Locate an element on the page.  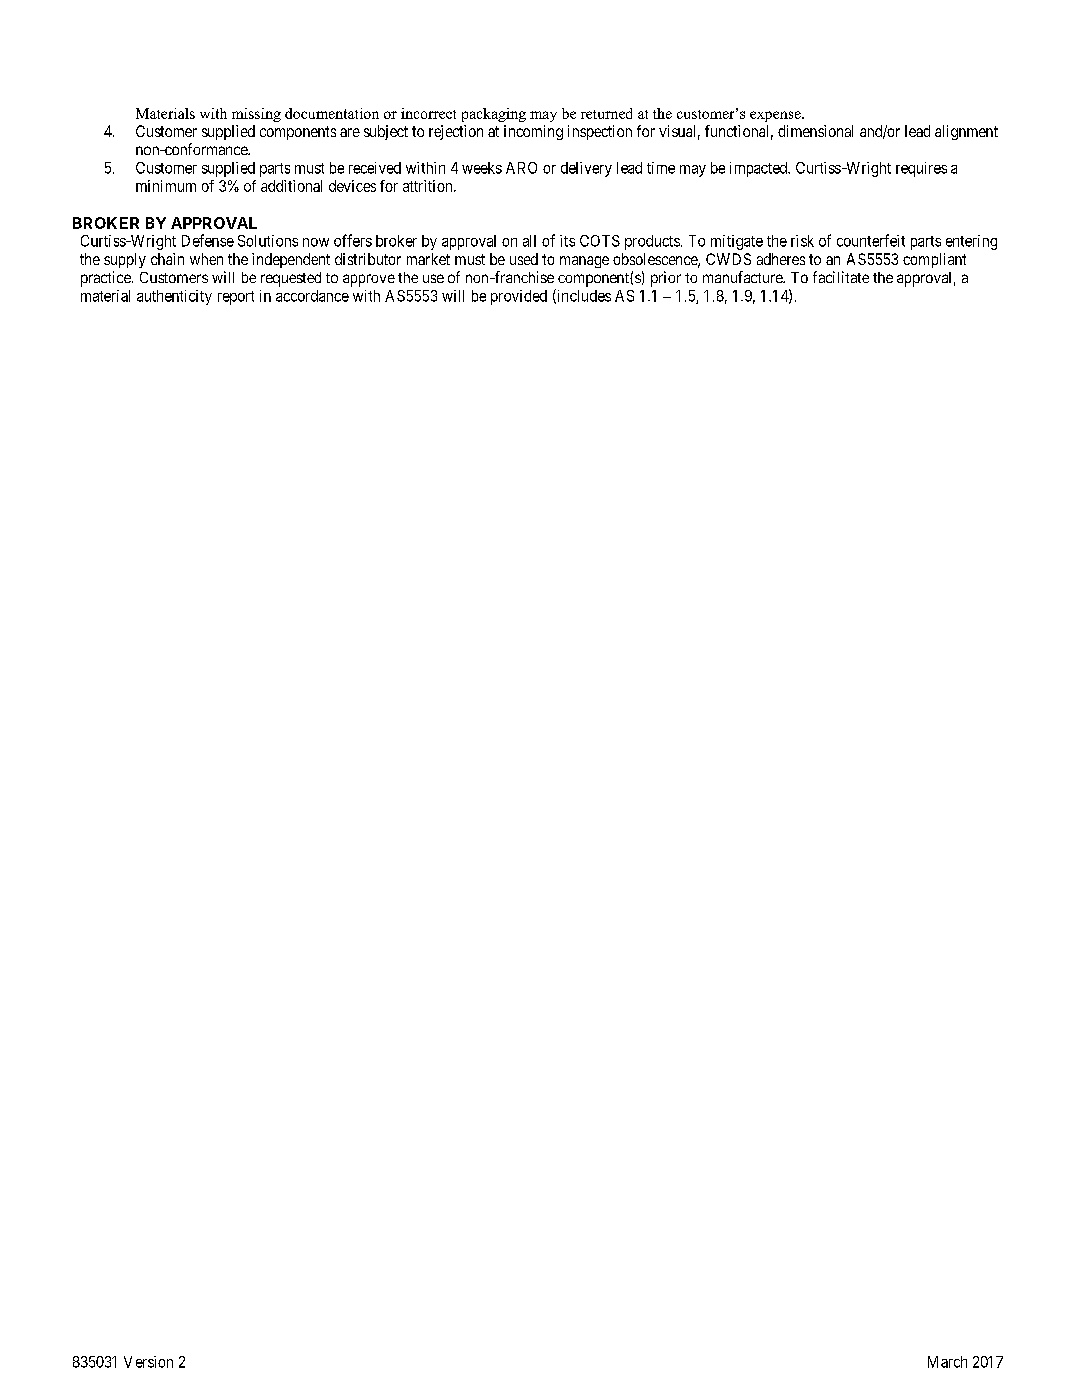
prior is located at coordinates (666, 279).
